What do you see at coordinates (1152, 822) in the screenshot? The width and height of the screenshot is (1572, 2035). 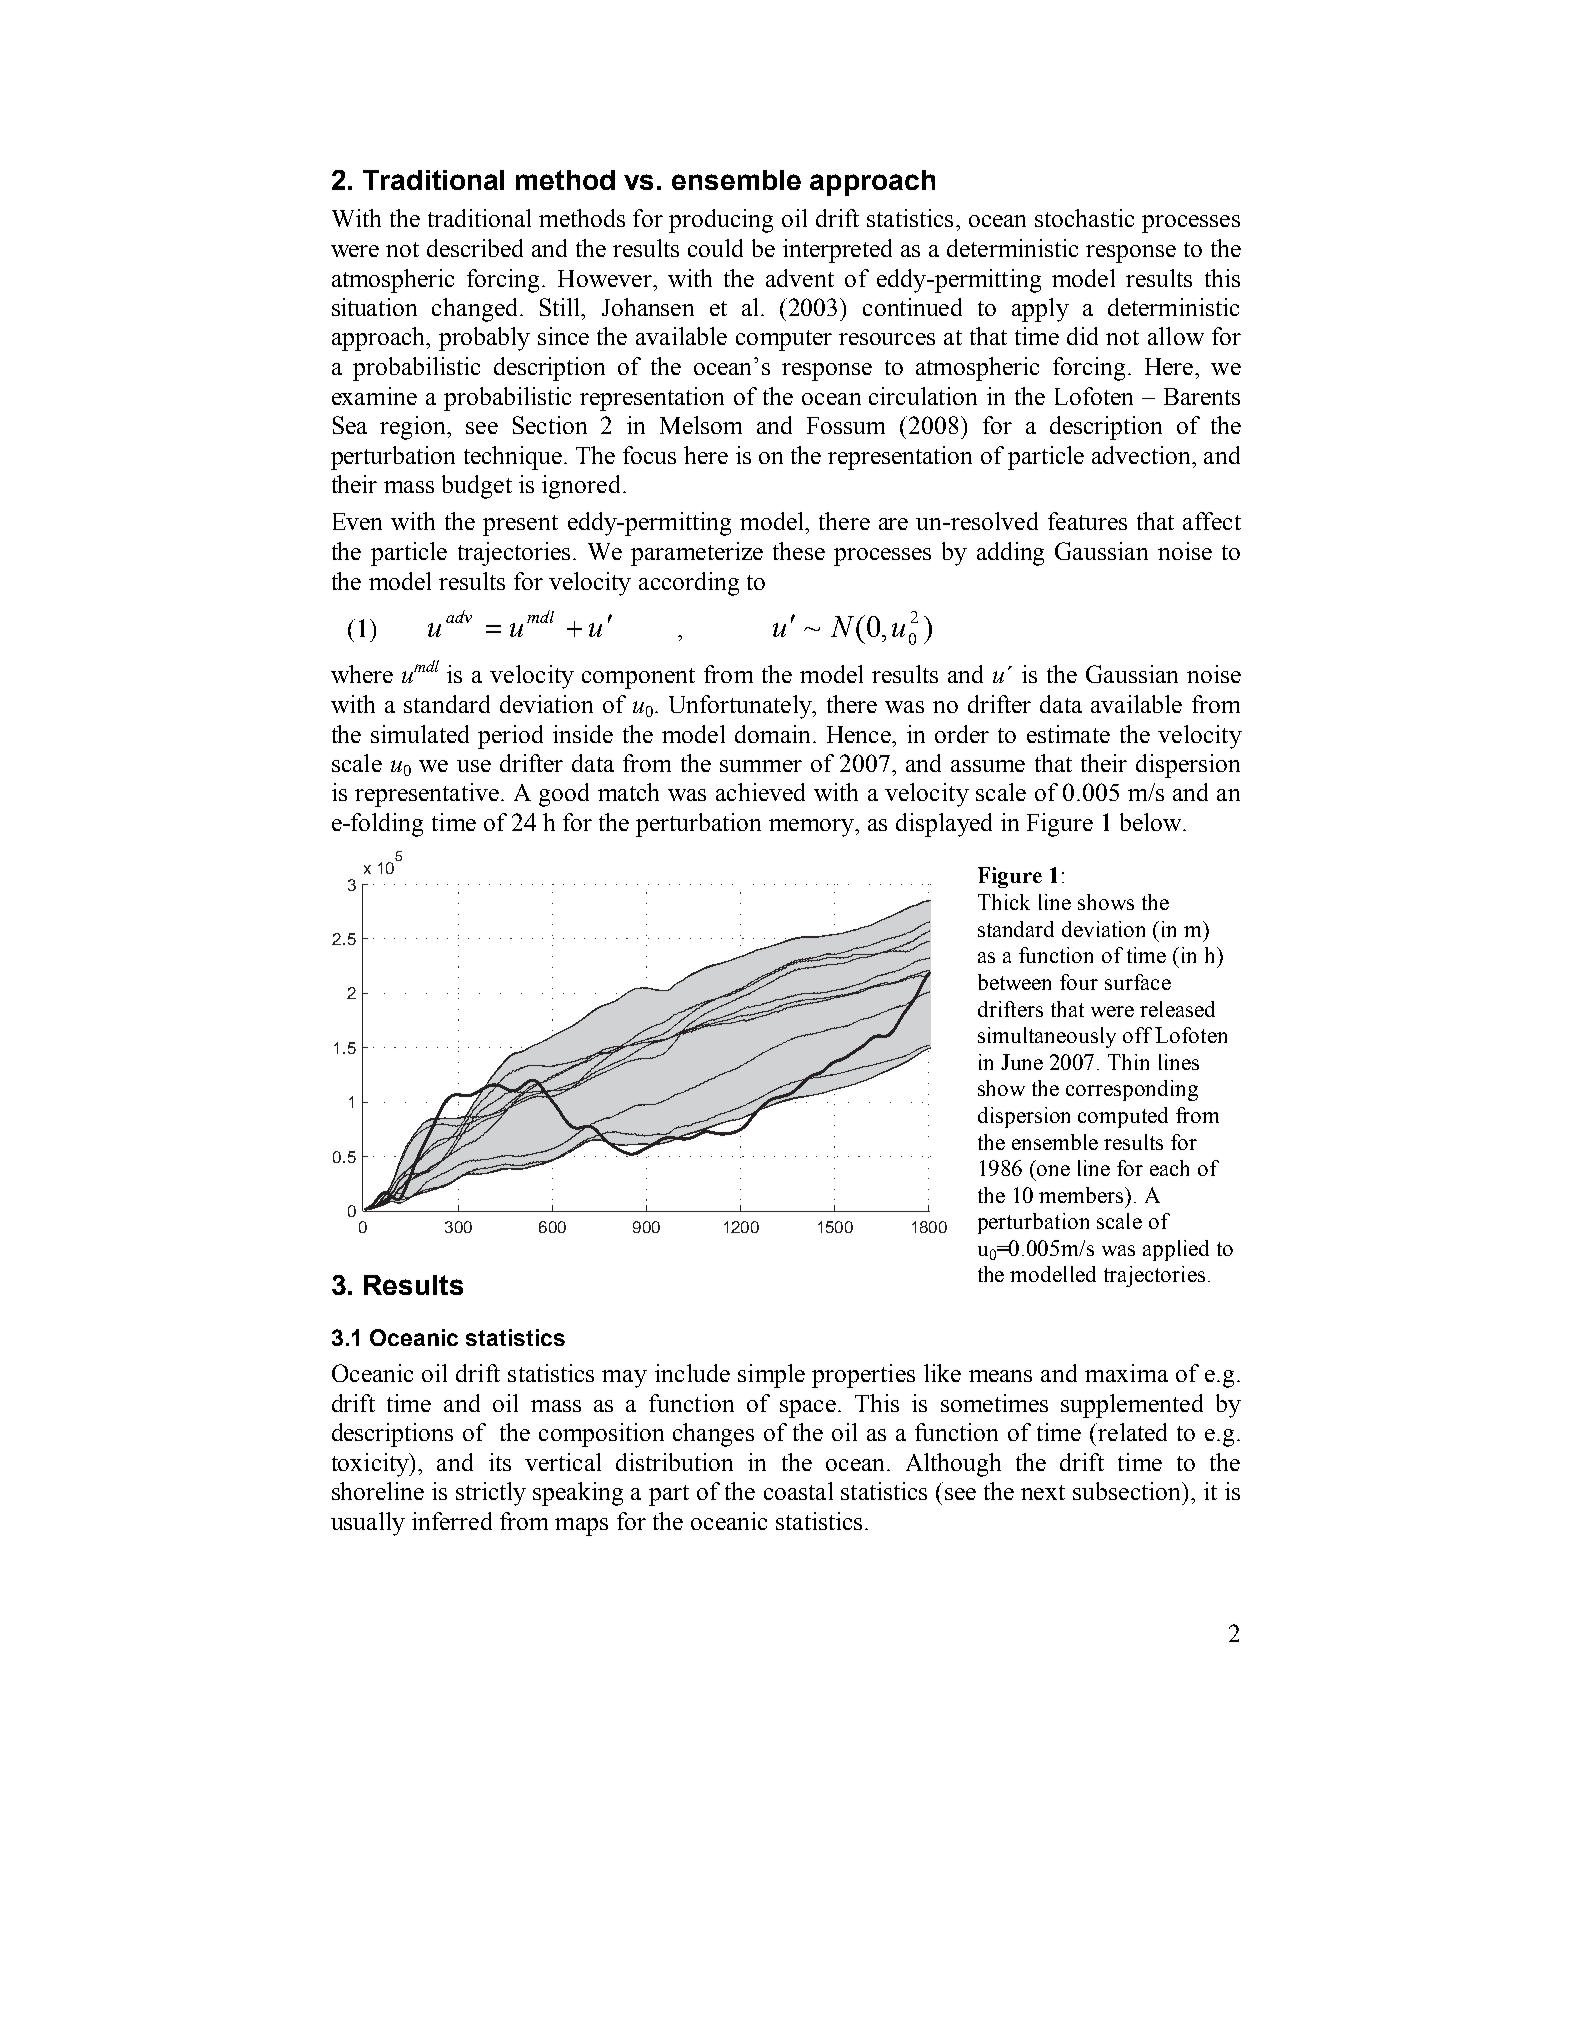 I see `below` at bounding box center [1152, 822].
